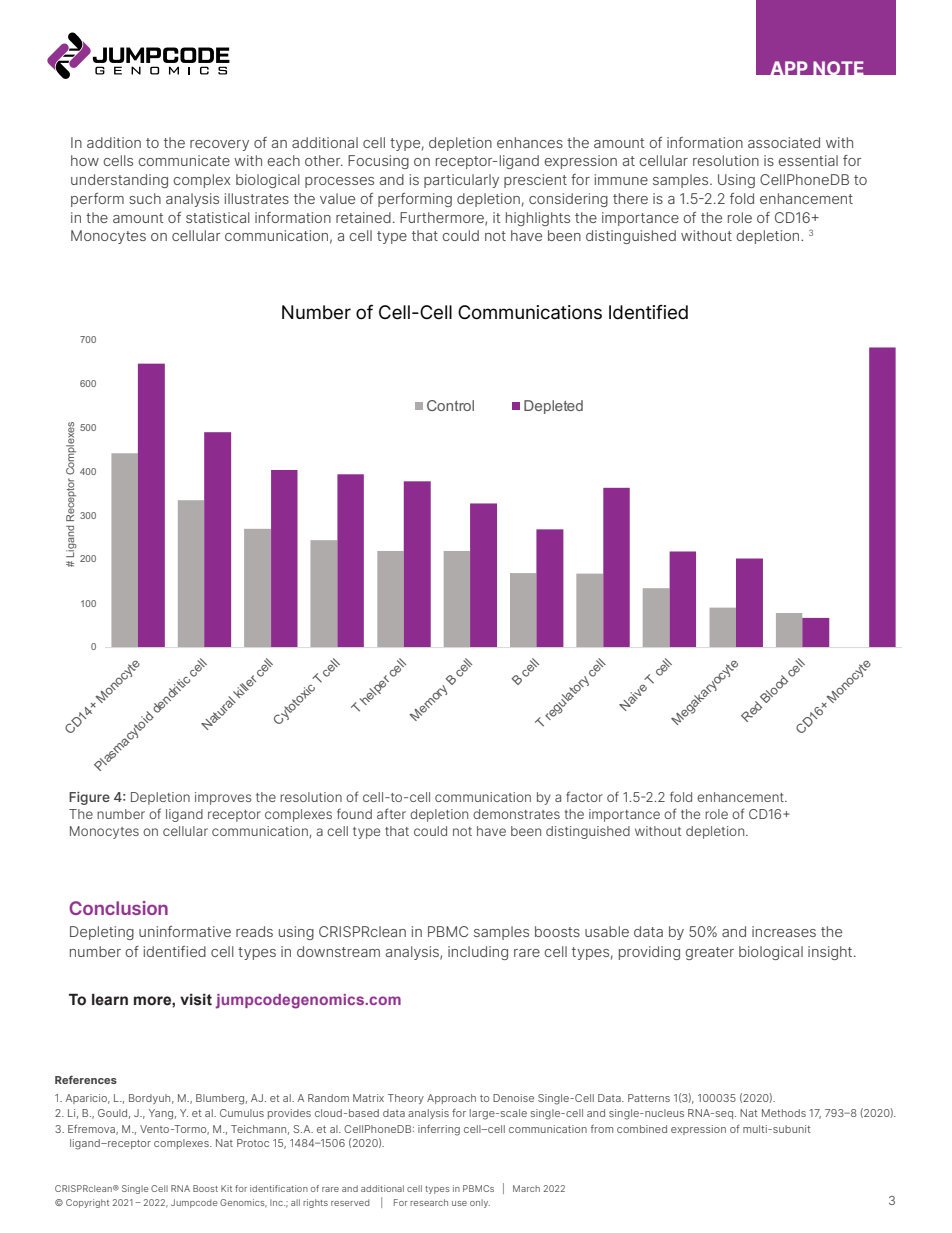  I want to click on use, so click(459, 1203).
